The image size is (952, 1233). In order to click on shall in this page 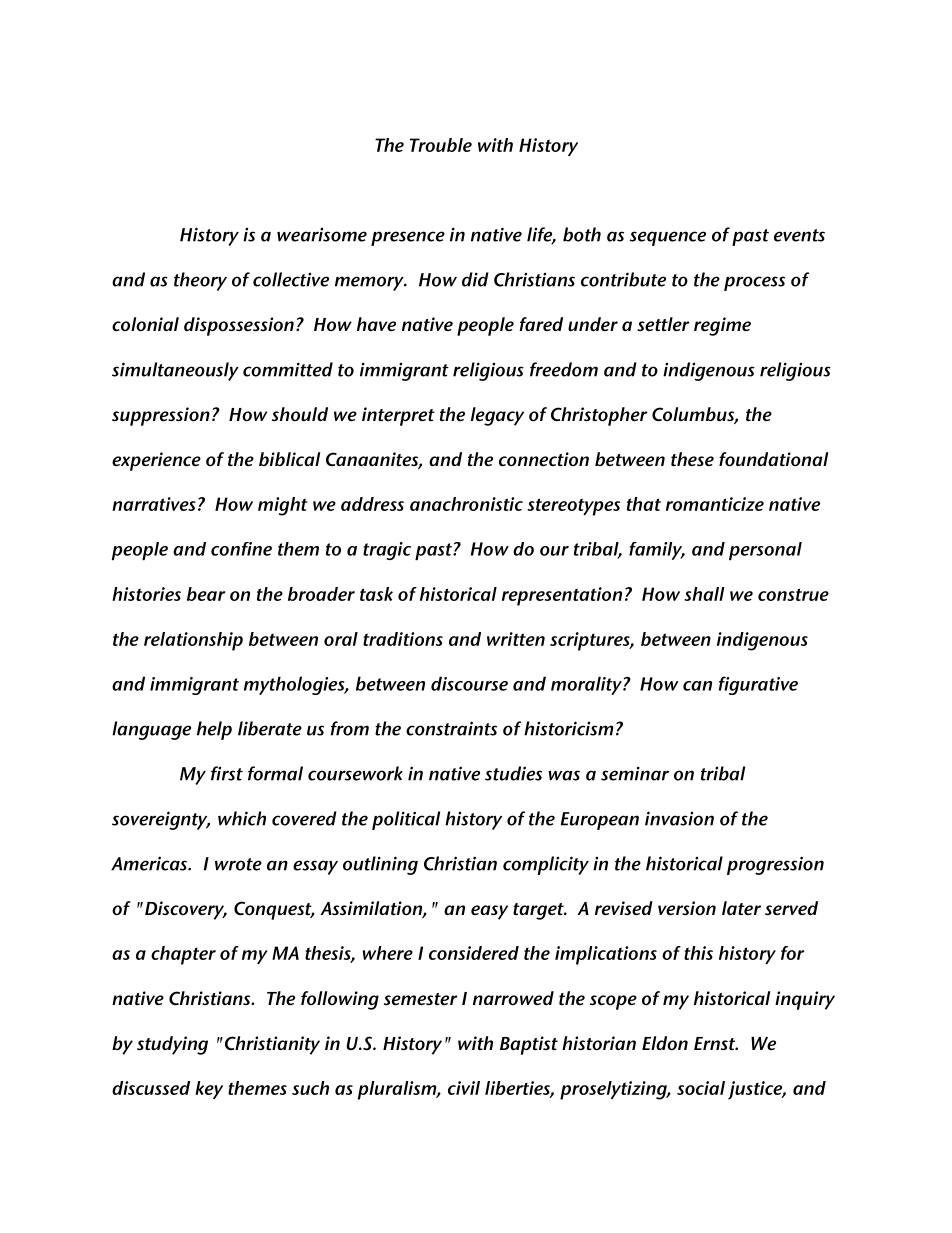, I will do `click(704, 594)`.
